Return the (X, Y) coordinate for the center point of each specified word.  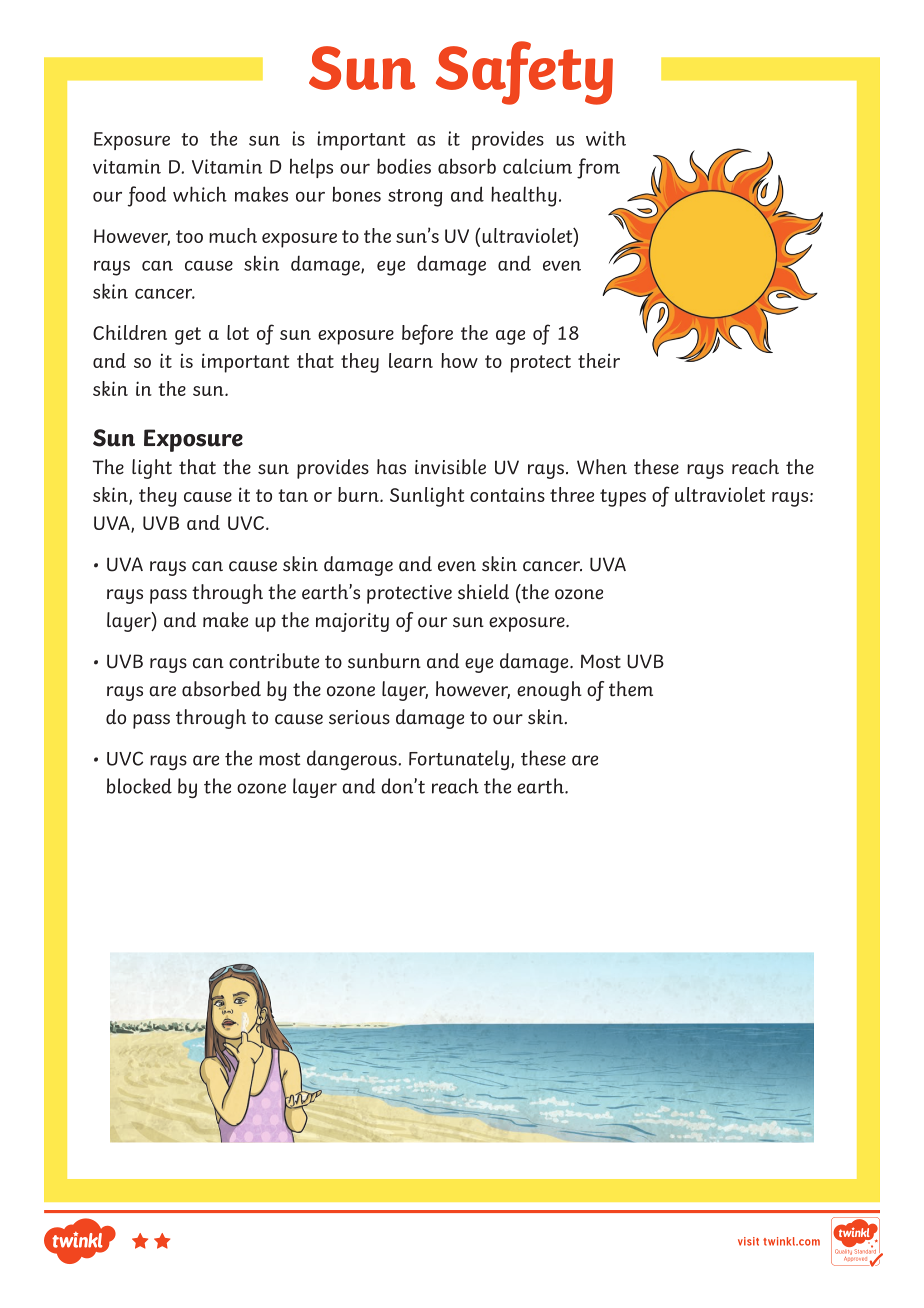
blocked (139, 786)
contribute (274, 661)
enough (549, 691)
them (631, 689)
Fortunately (459, 760)
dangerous (353, 760)
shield (483, 592)
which (200, 194)
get (188, 336)
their (599, 360)
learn (411, 360)
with (606, 138)
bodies (404, 166)
